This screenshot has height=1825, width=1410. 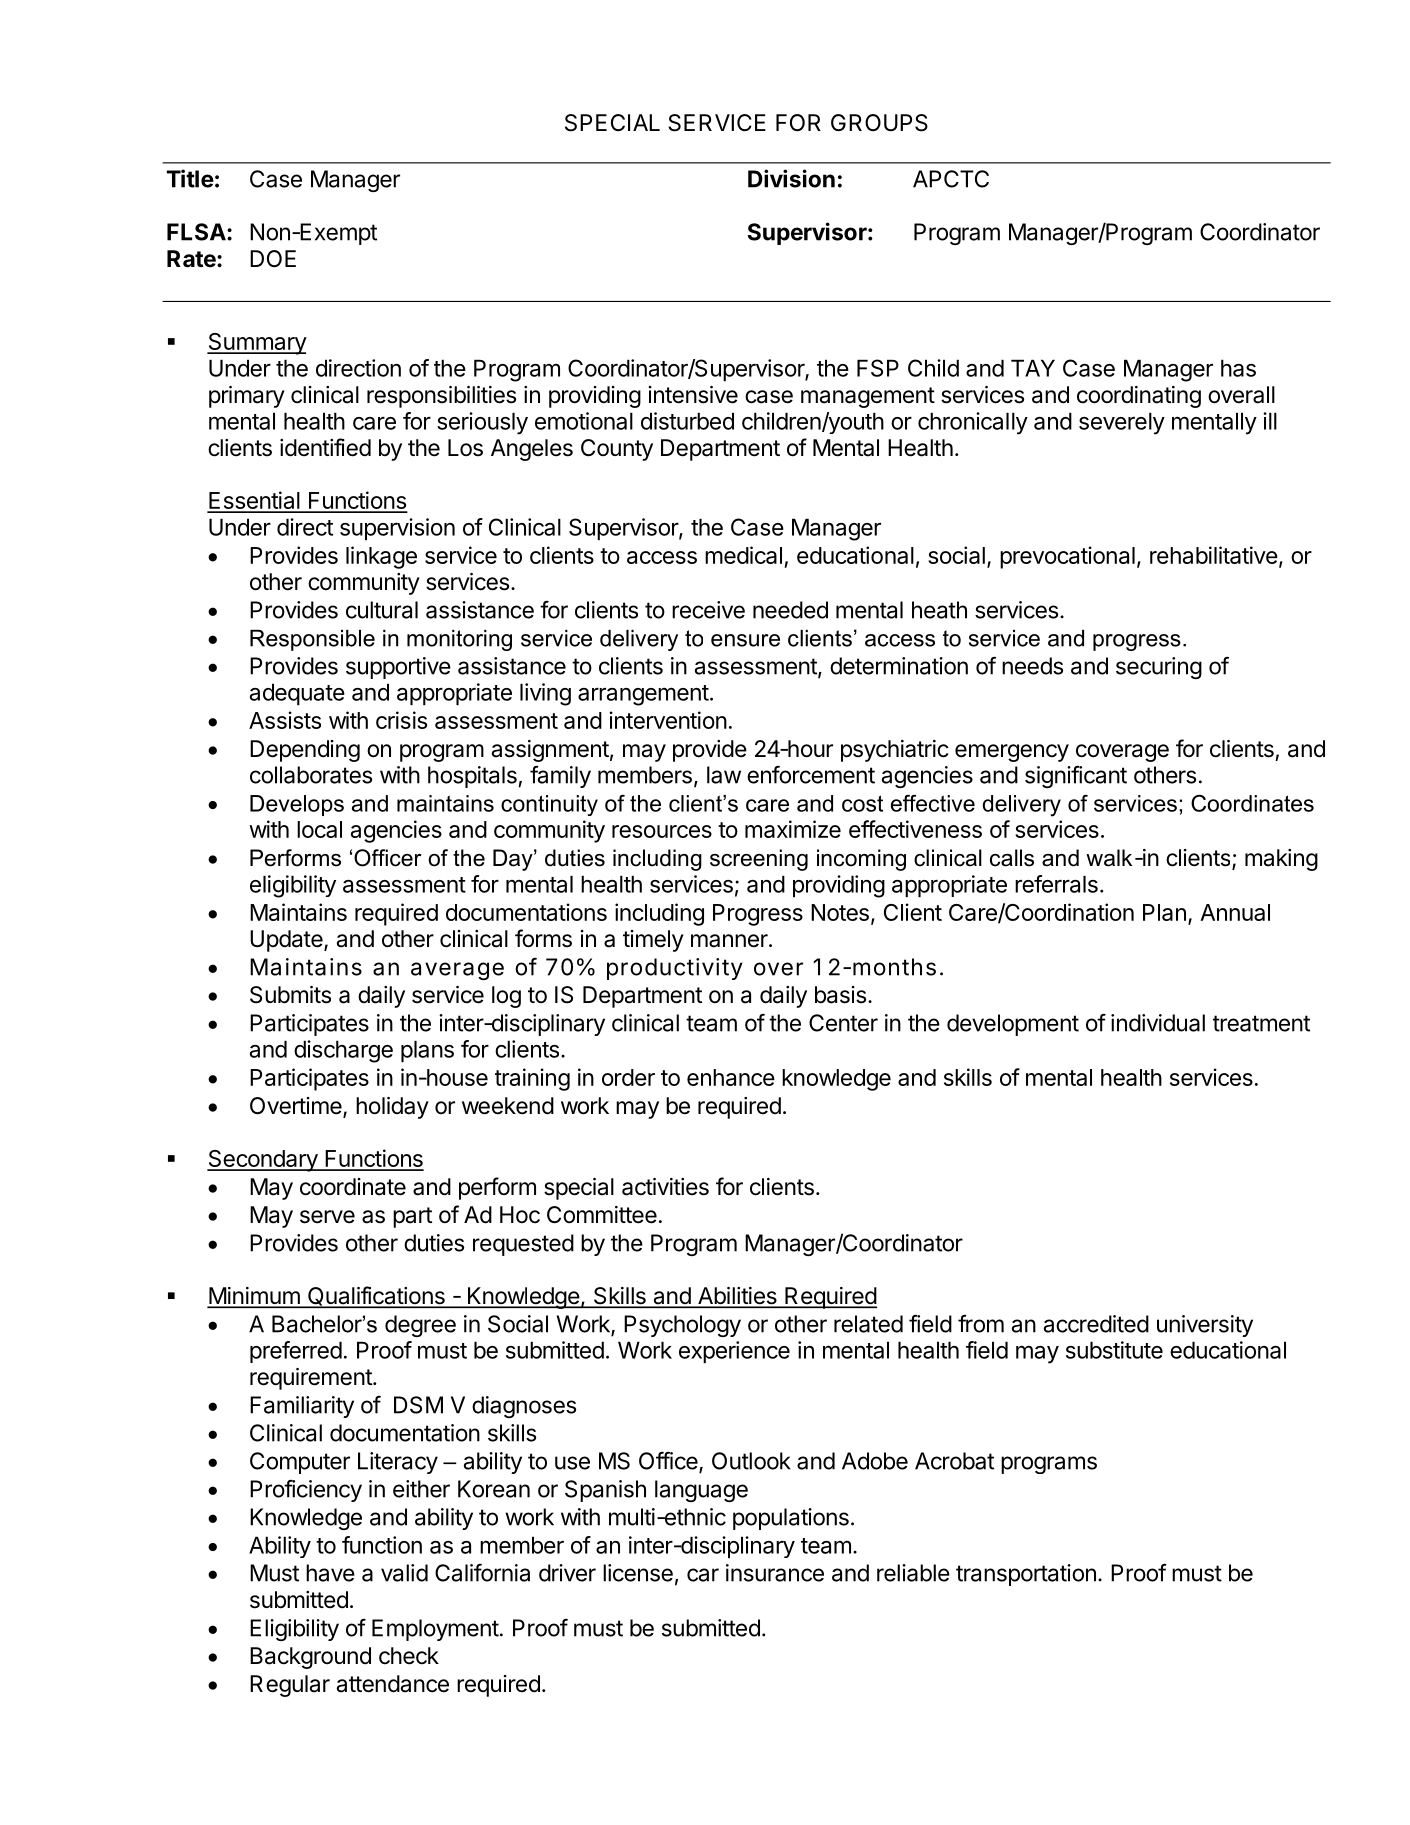 I want to click on transportation, so click(x=1026, y=1575).
